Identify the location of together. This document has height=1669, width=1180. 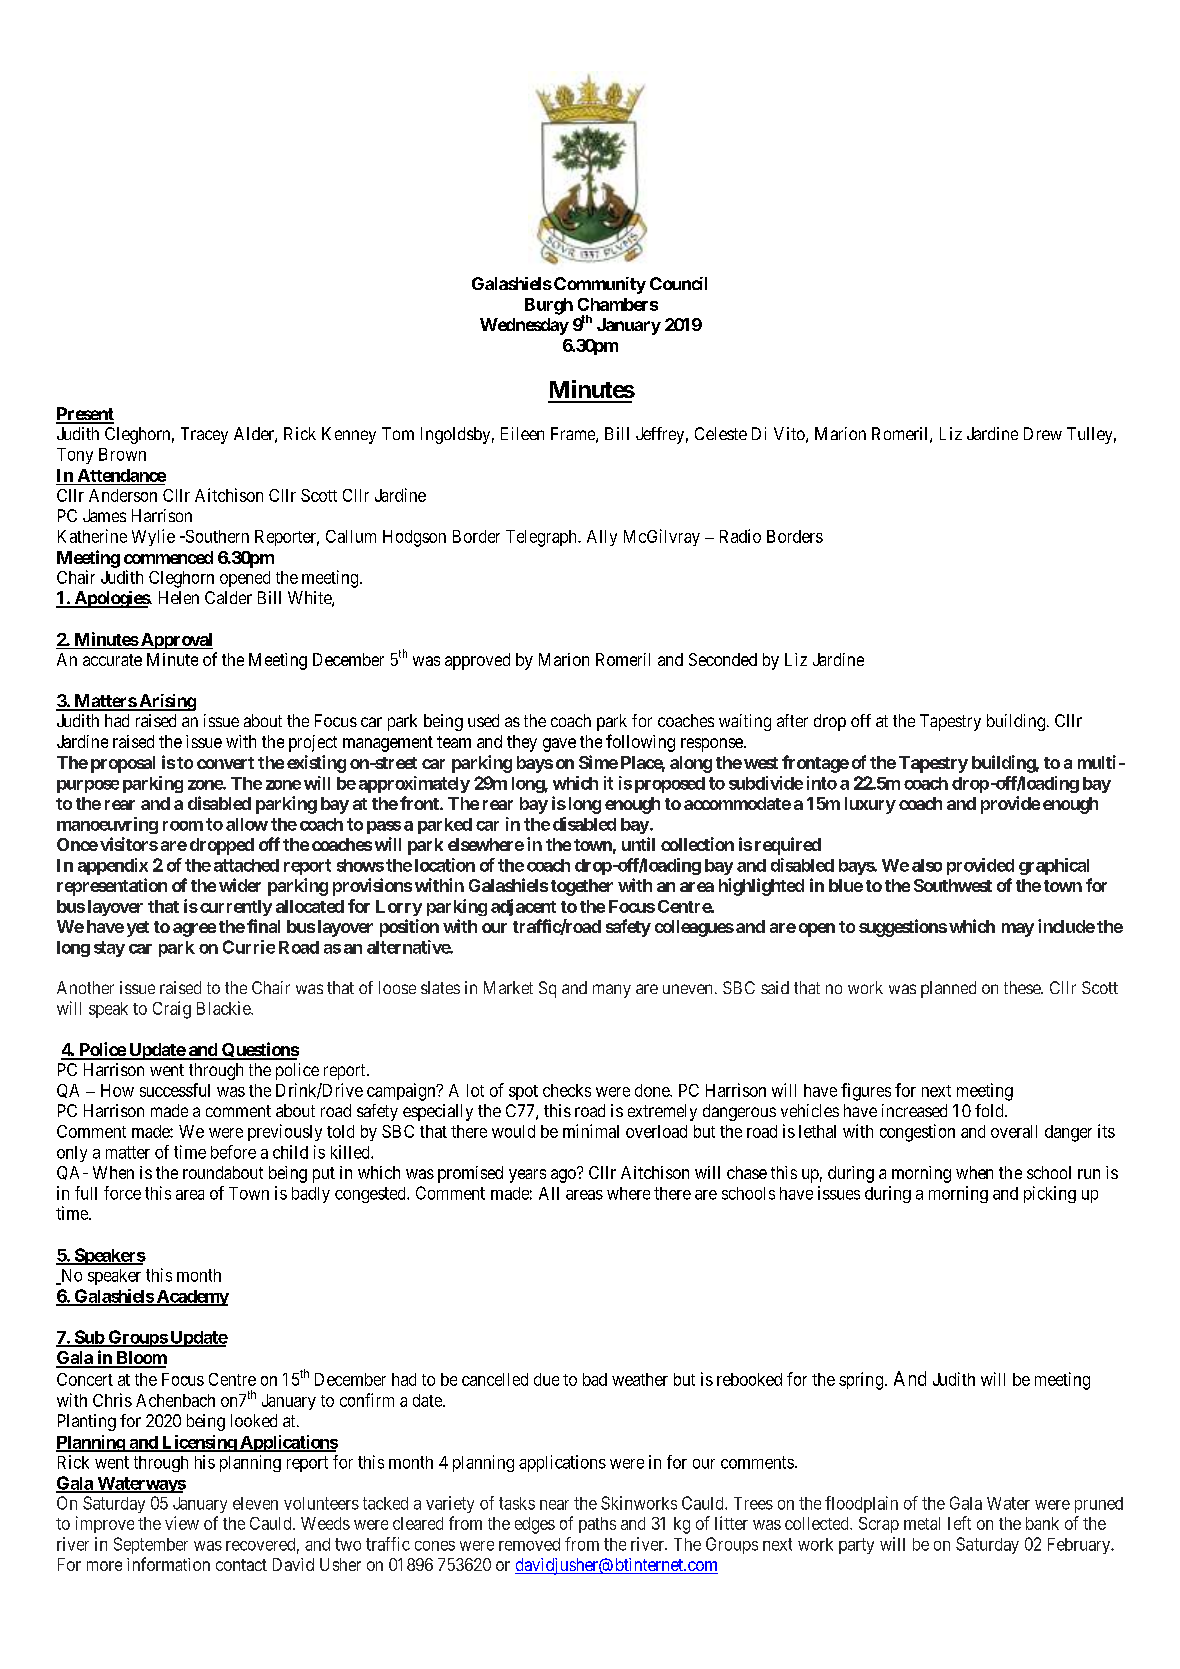
(582, 887).
